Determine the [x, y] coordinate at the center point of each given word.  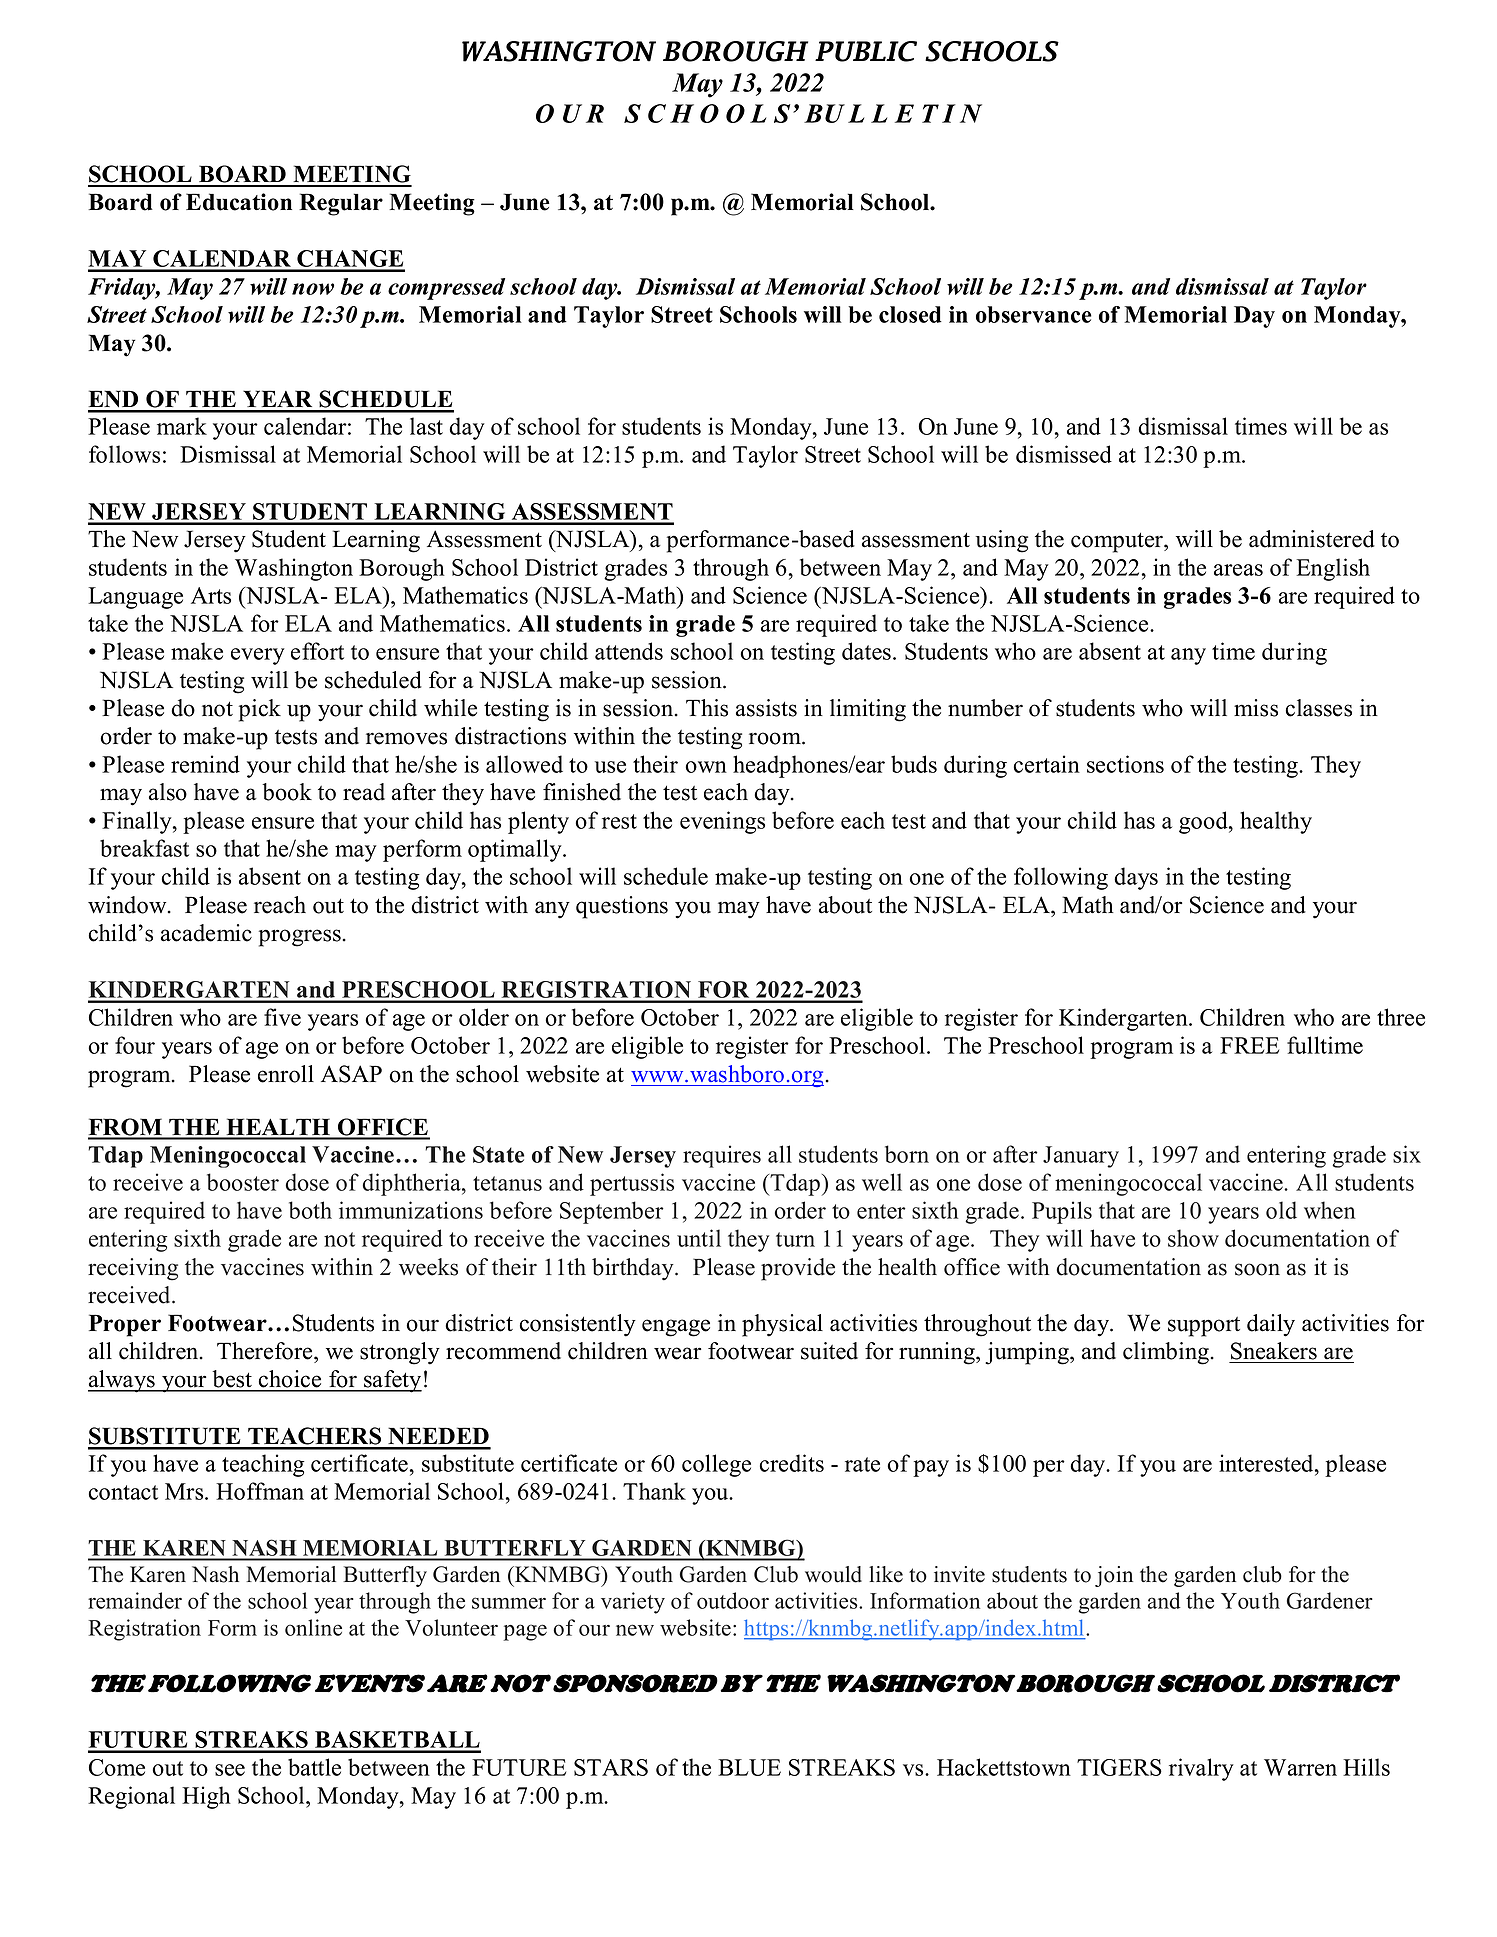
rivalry [1201, 1769]
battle [314, 1767]
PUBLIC [866, 51]
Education [239, 202]
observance [1034, 314]
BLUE [749, 1767]
